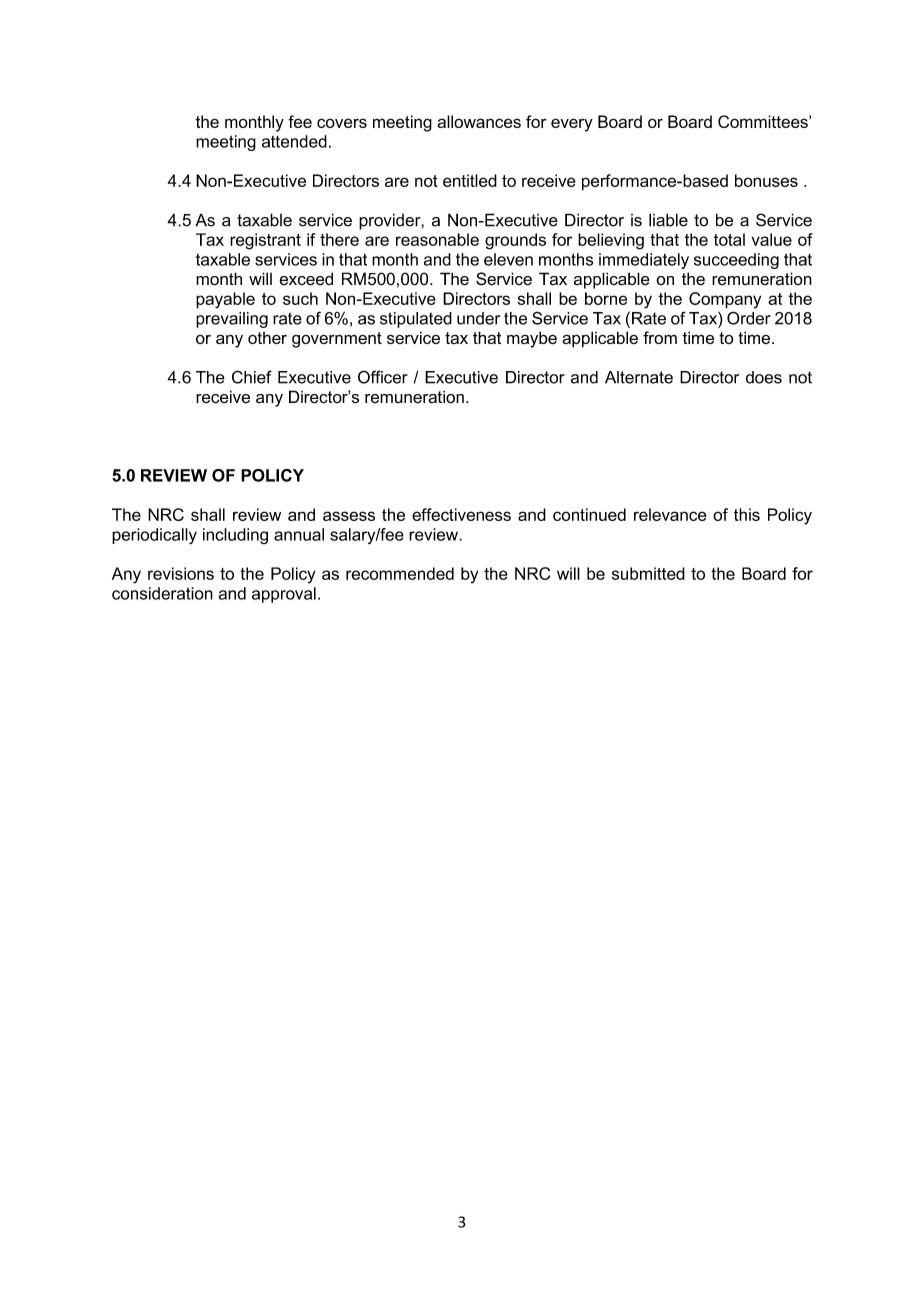 This page has height=1308, width=924. Describe the element at coordinates (660, 337) in the page. I see `from` at that location.
